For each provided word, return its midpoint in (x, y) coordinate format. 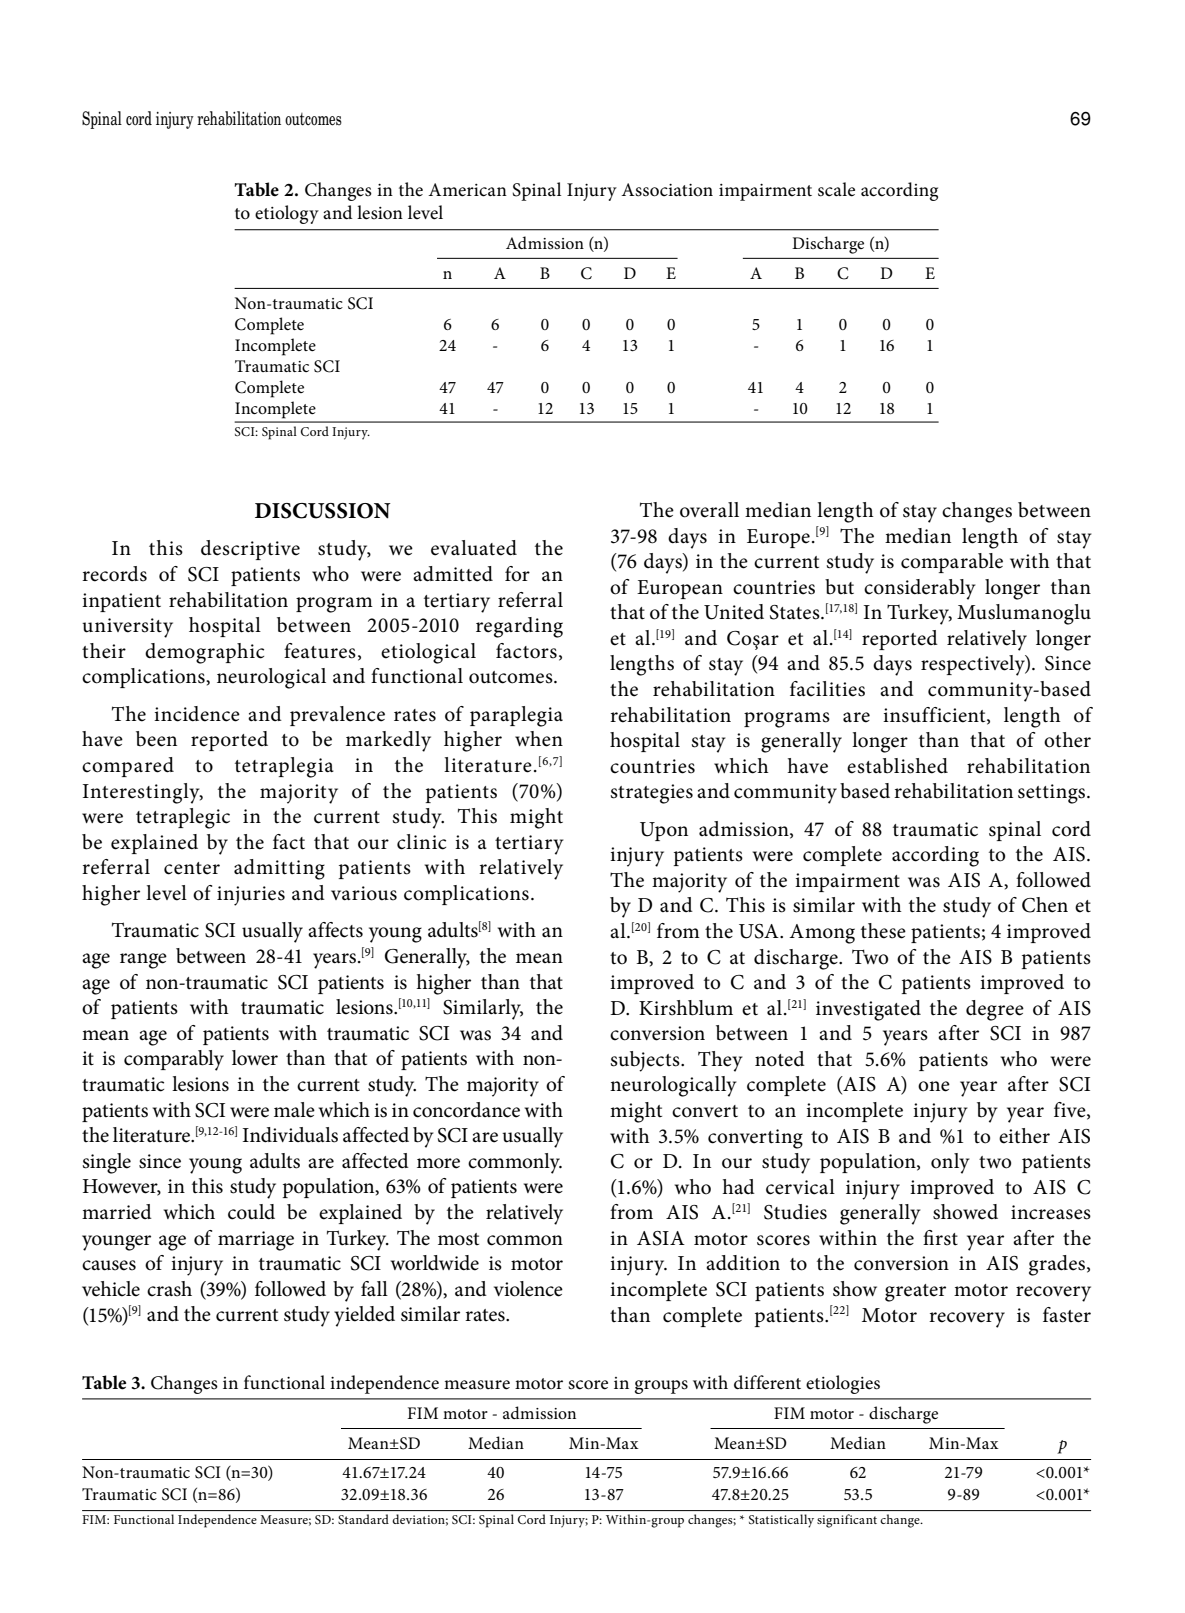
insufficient (935, 715)
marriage (256, 1241)
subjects (646, 1061)
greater (915, 1293)
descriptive (250, 550)
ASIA (661, 1238)
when (539, 739)
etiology (287, 214)
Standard (363, 1519)
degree (995, 1010)
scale (836, 189)
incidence (197, 714)
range (143, 961)
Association (667, 190)
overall (709, 510)
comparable (952, 563)
